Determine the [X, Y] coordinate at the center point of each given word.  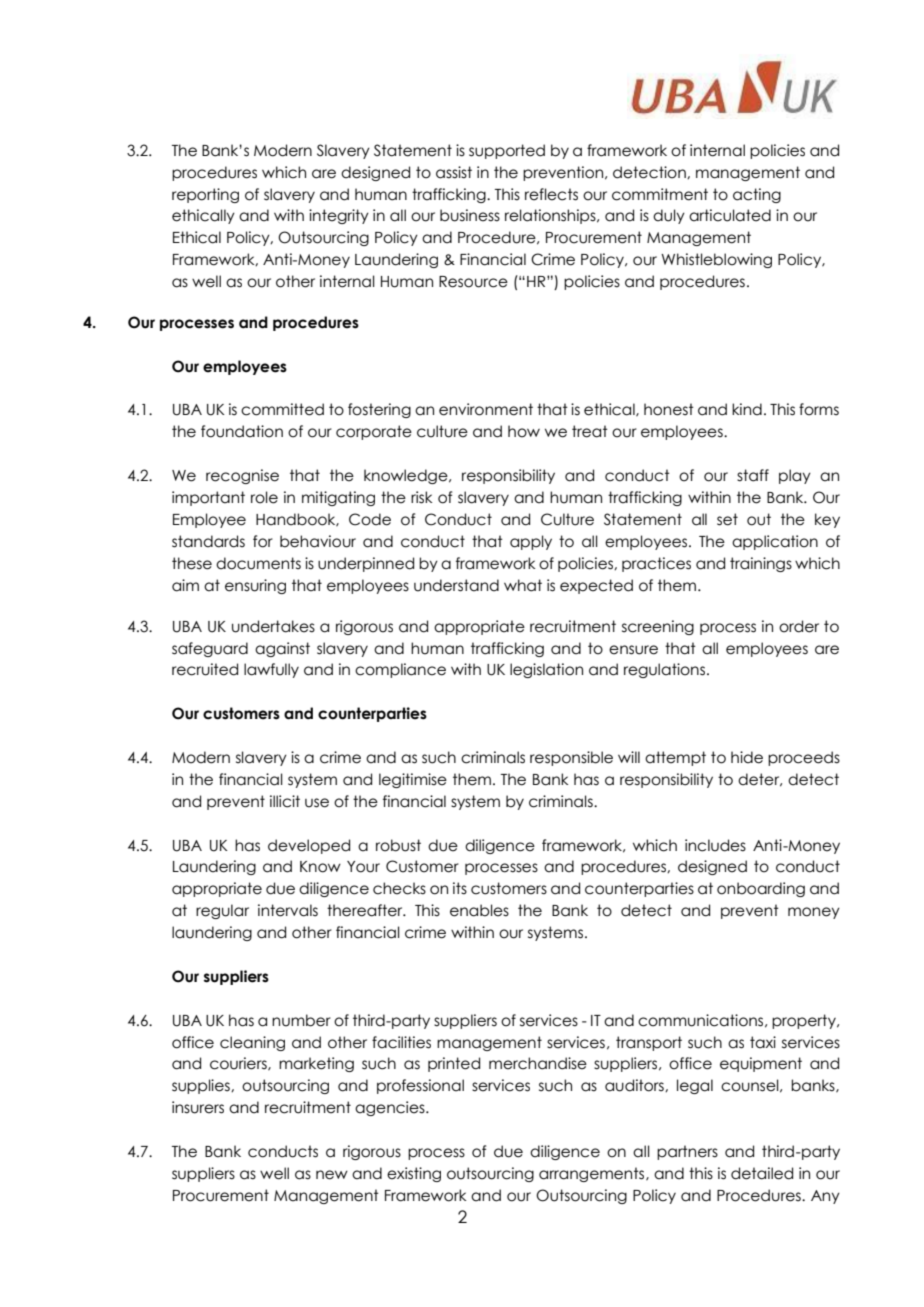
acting [757, 195]
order [799, 626]
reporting [205, 195]
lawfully [271, 670]
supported [507, 151]
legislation [546, 670]
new [332, 1175]
